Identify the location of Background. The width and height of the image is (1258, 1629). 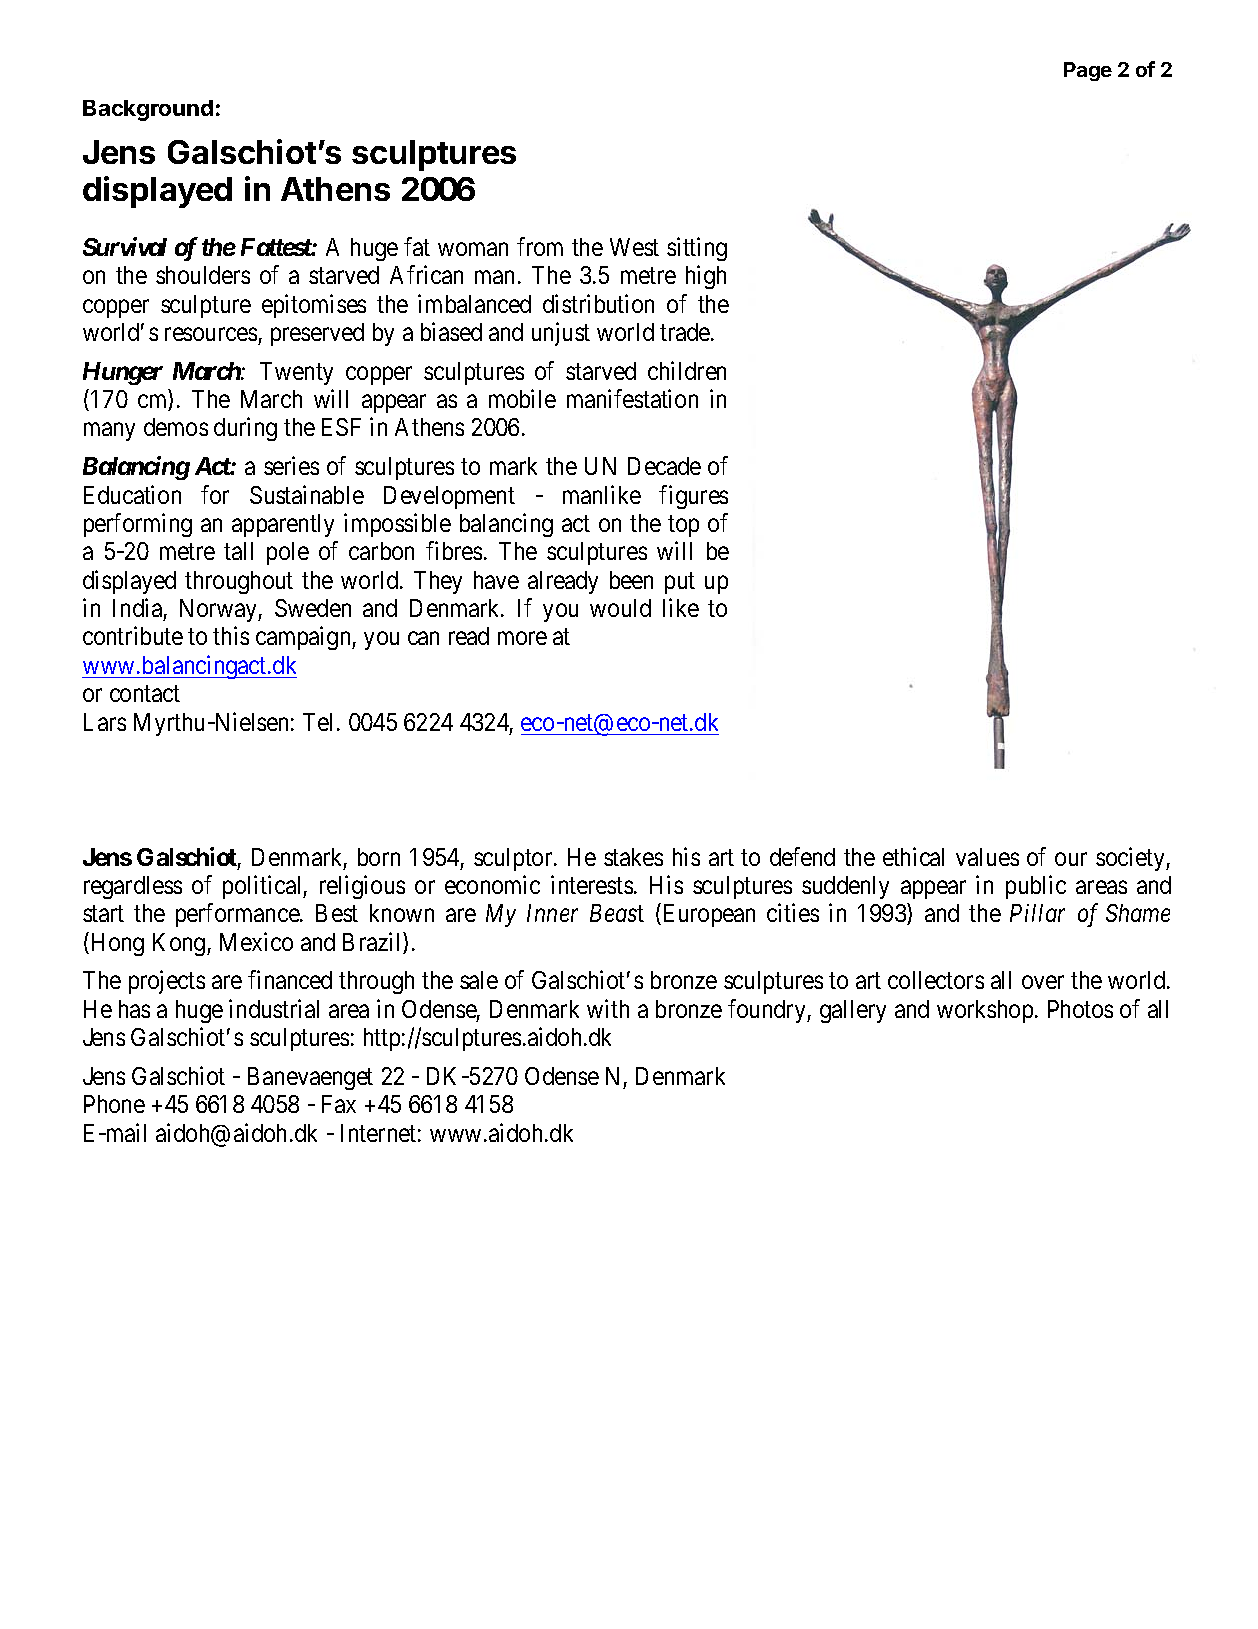
(148, 110).
